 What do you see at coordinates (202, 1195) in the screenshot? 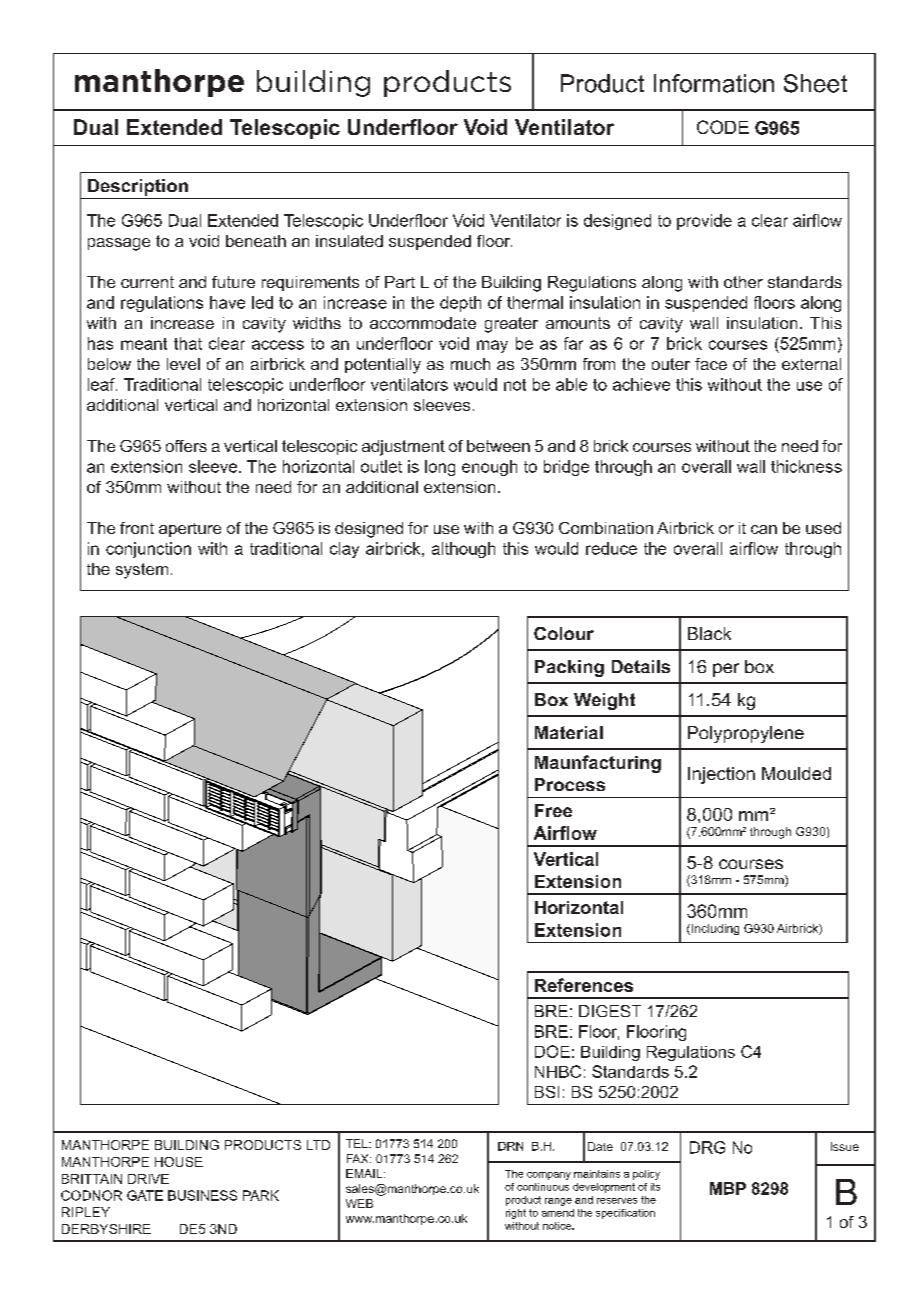
I see `BUSINESS` at bounding box center [202, 1195].
